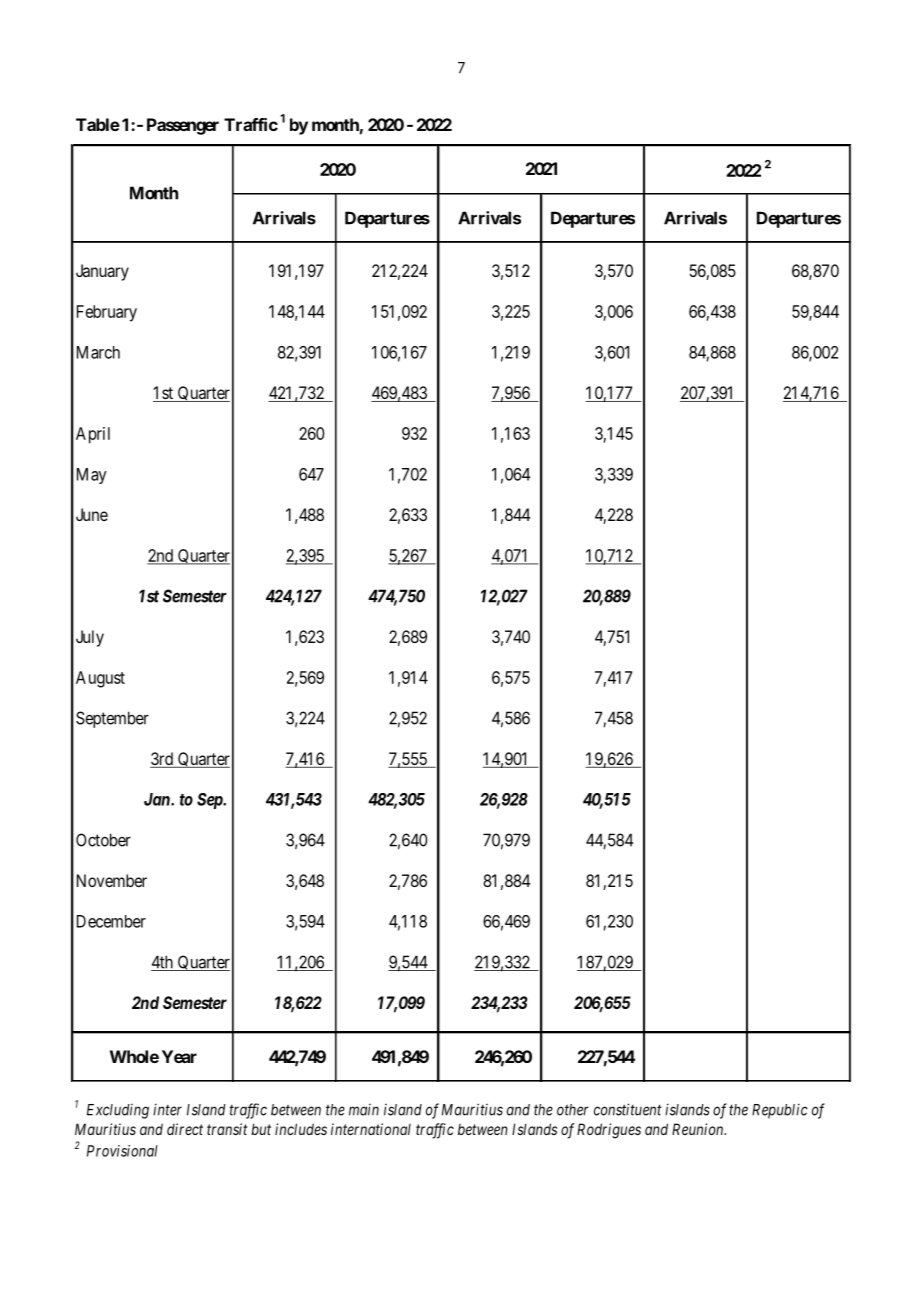  I want to click on other, so click(573, 1110).
